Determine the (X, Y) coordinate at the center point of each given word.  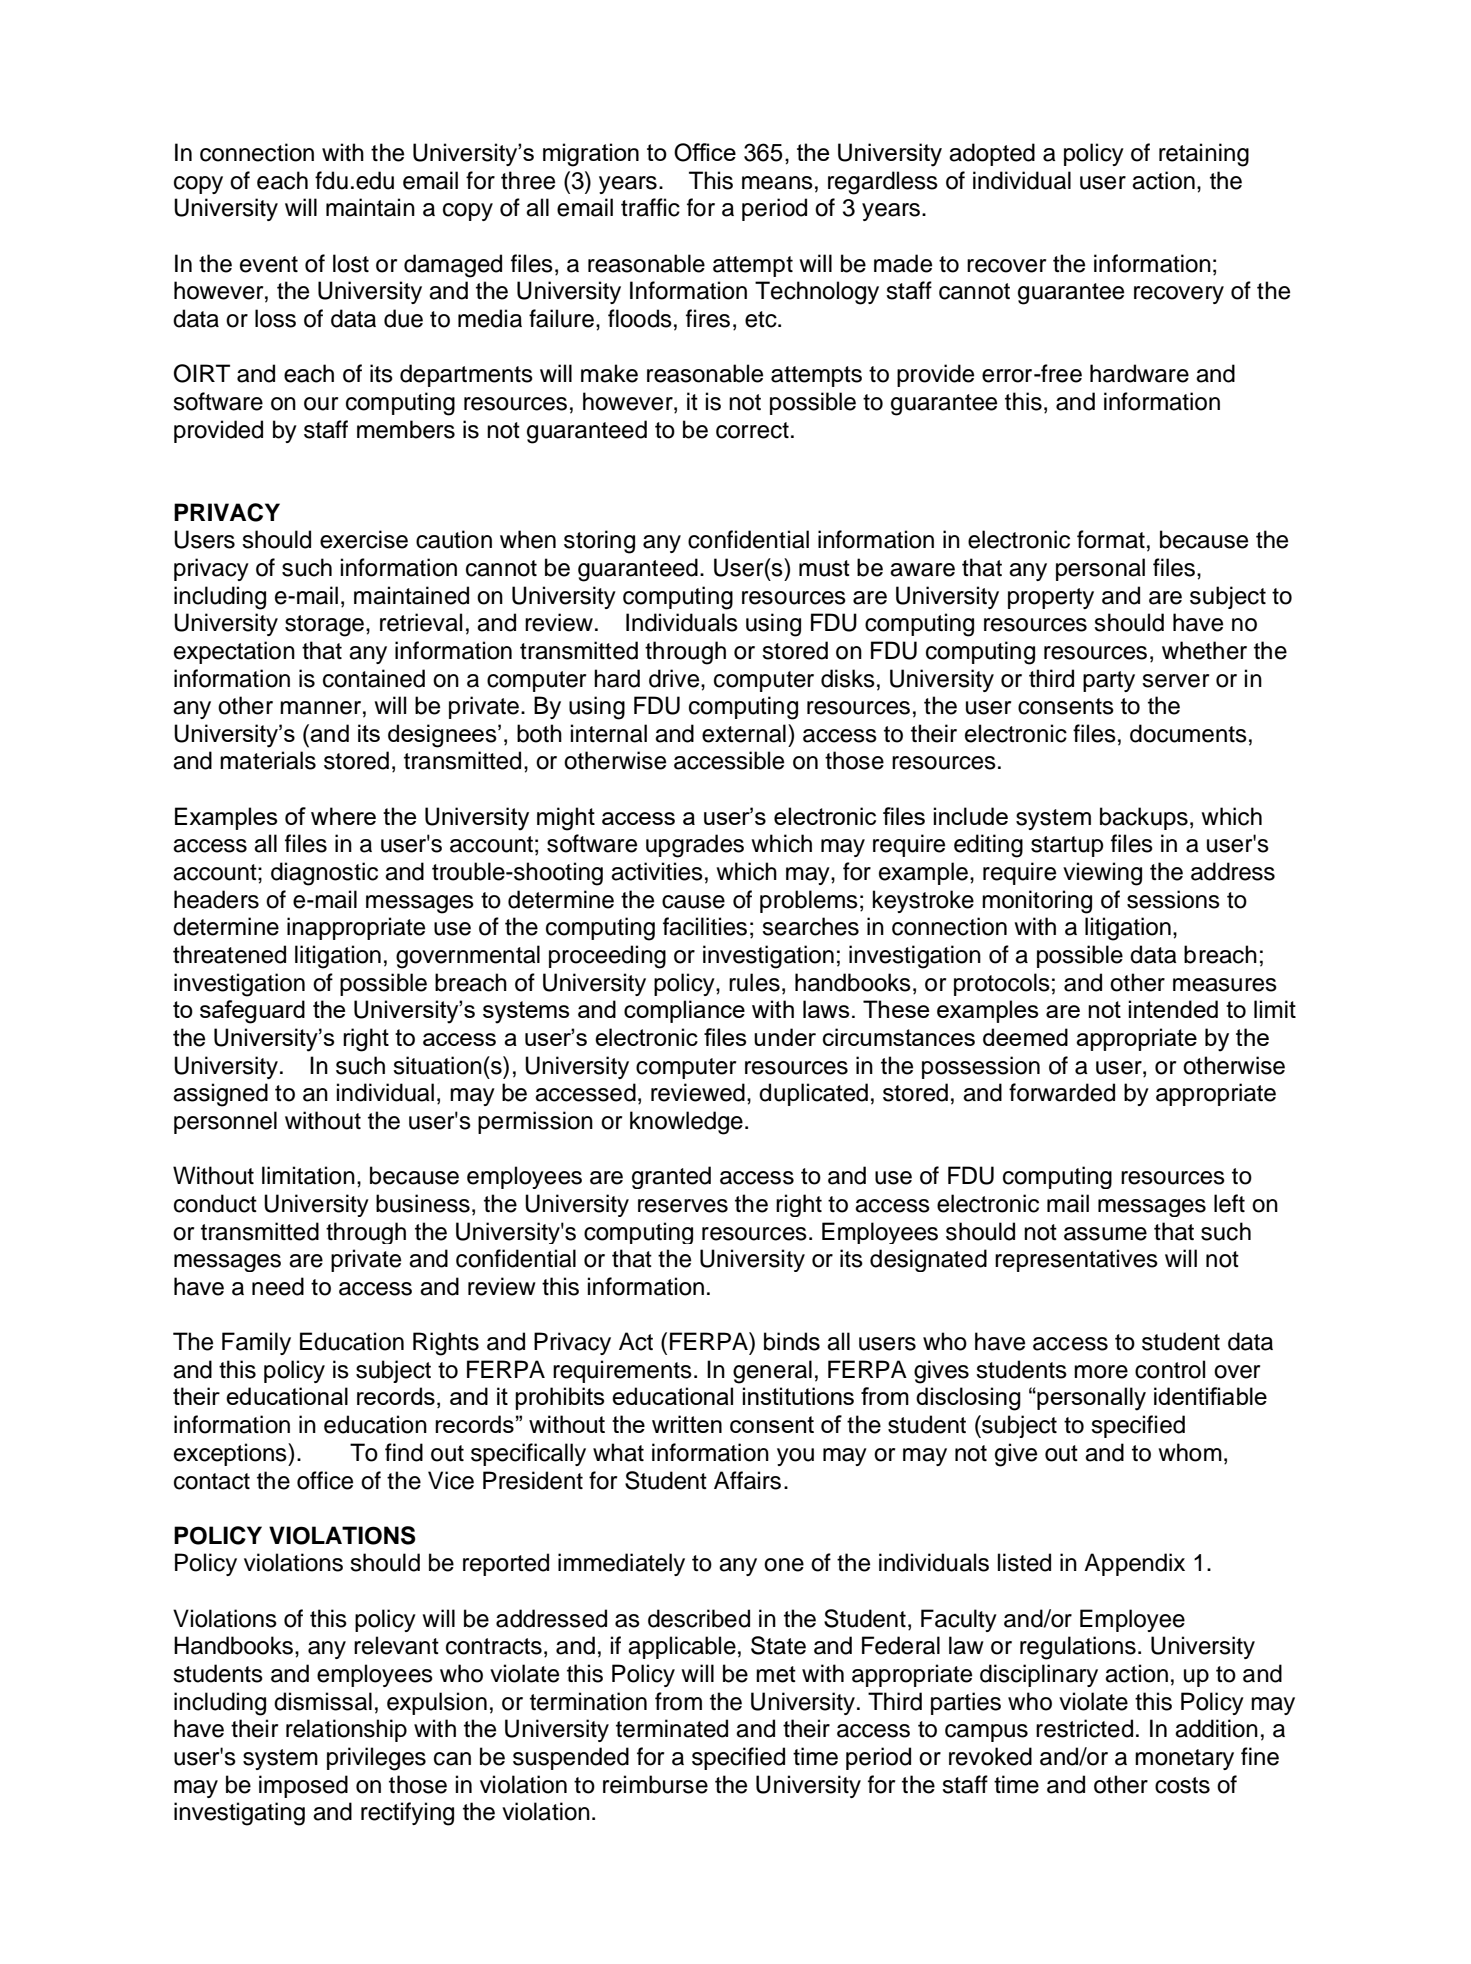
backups (1144, 818)
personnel (225, 1122)
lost (351, 263)
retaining (1204, 155)
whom (1190, 1452)
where (343, 816)
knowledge (686, 1123)
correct (752, 430)
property (1051, 598)
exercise (364, 539)
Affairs (747, 1480)
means (777, 183)
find (404, 1452)
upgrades (695, 846)
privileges (376, 1759)
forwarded (1062, 1092)
